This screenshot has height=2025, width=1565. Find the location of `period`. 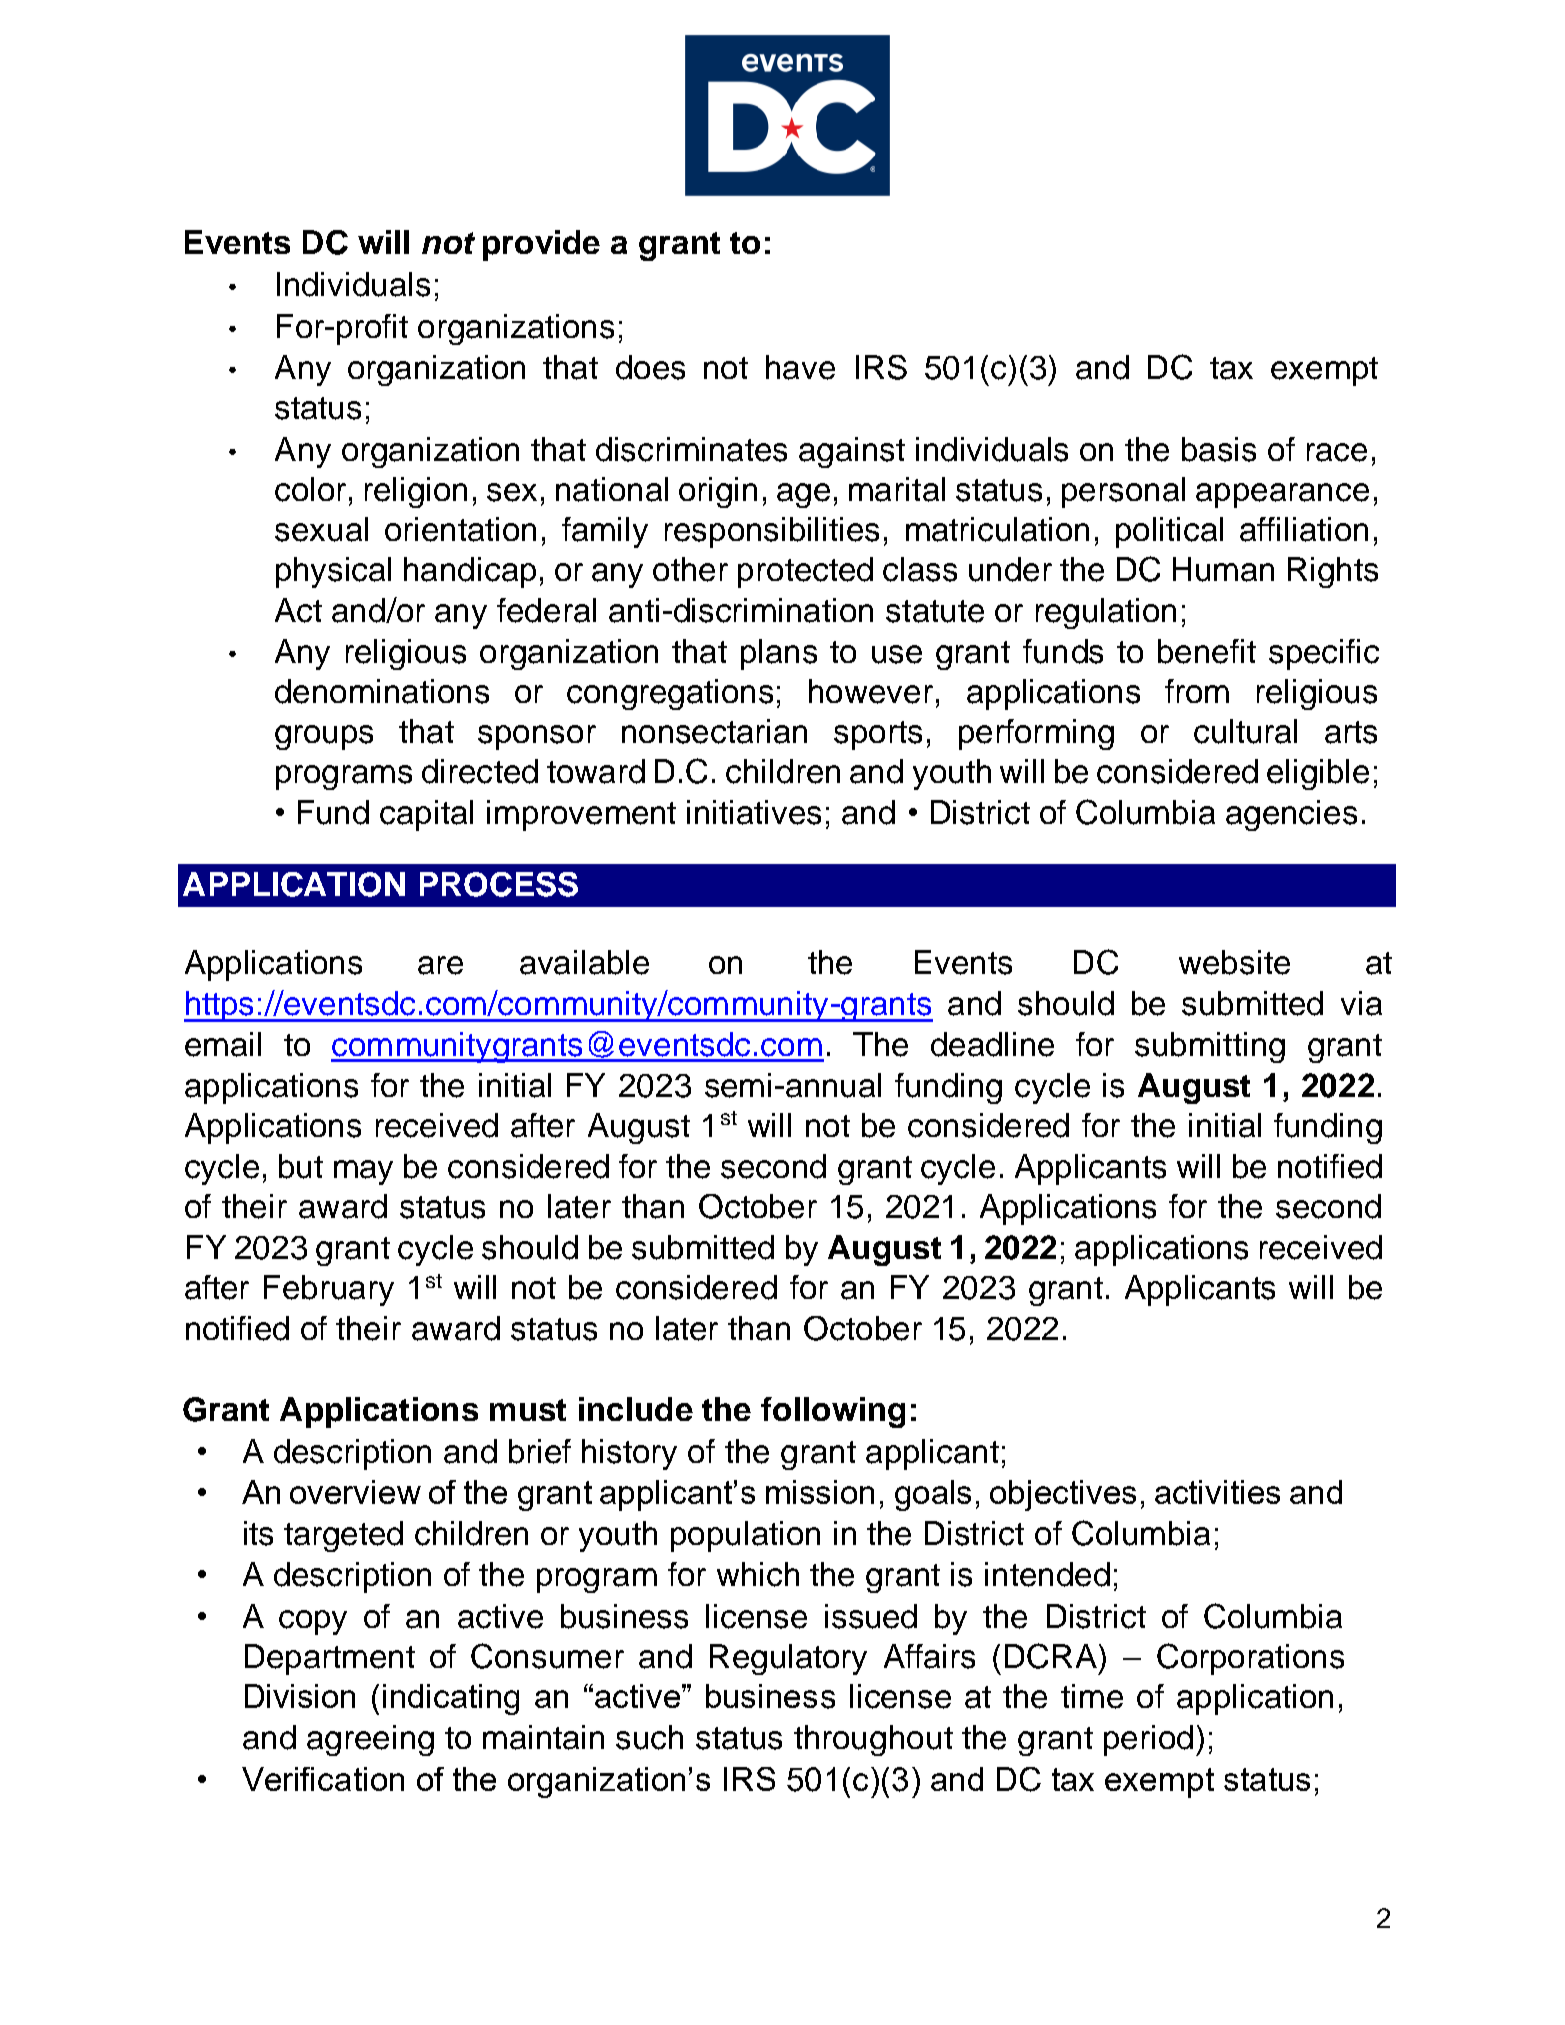

period is located at coordinates (1148, 1740).
